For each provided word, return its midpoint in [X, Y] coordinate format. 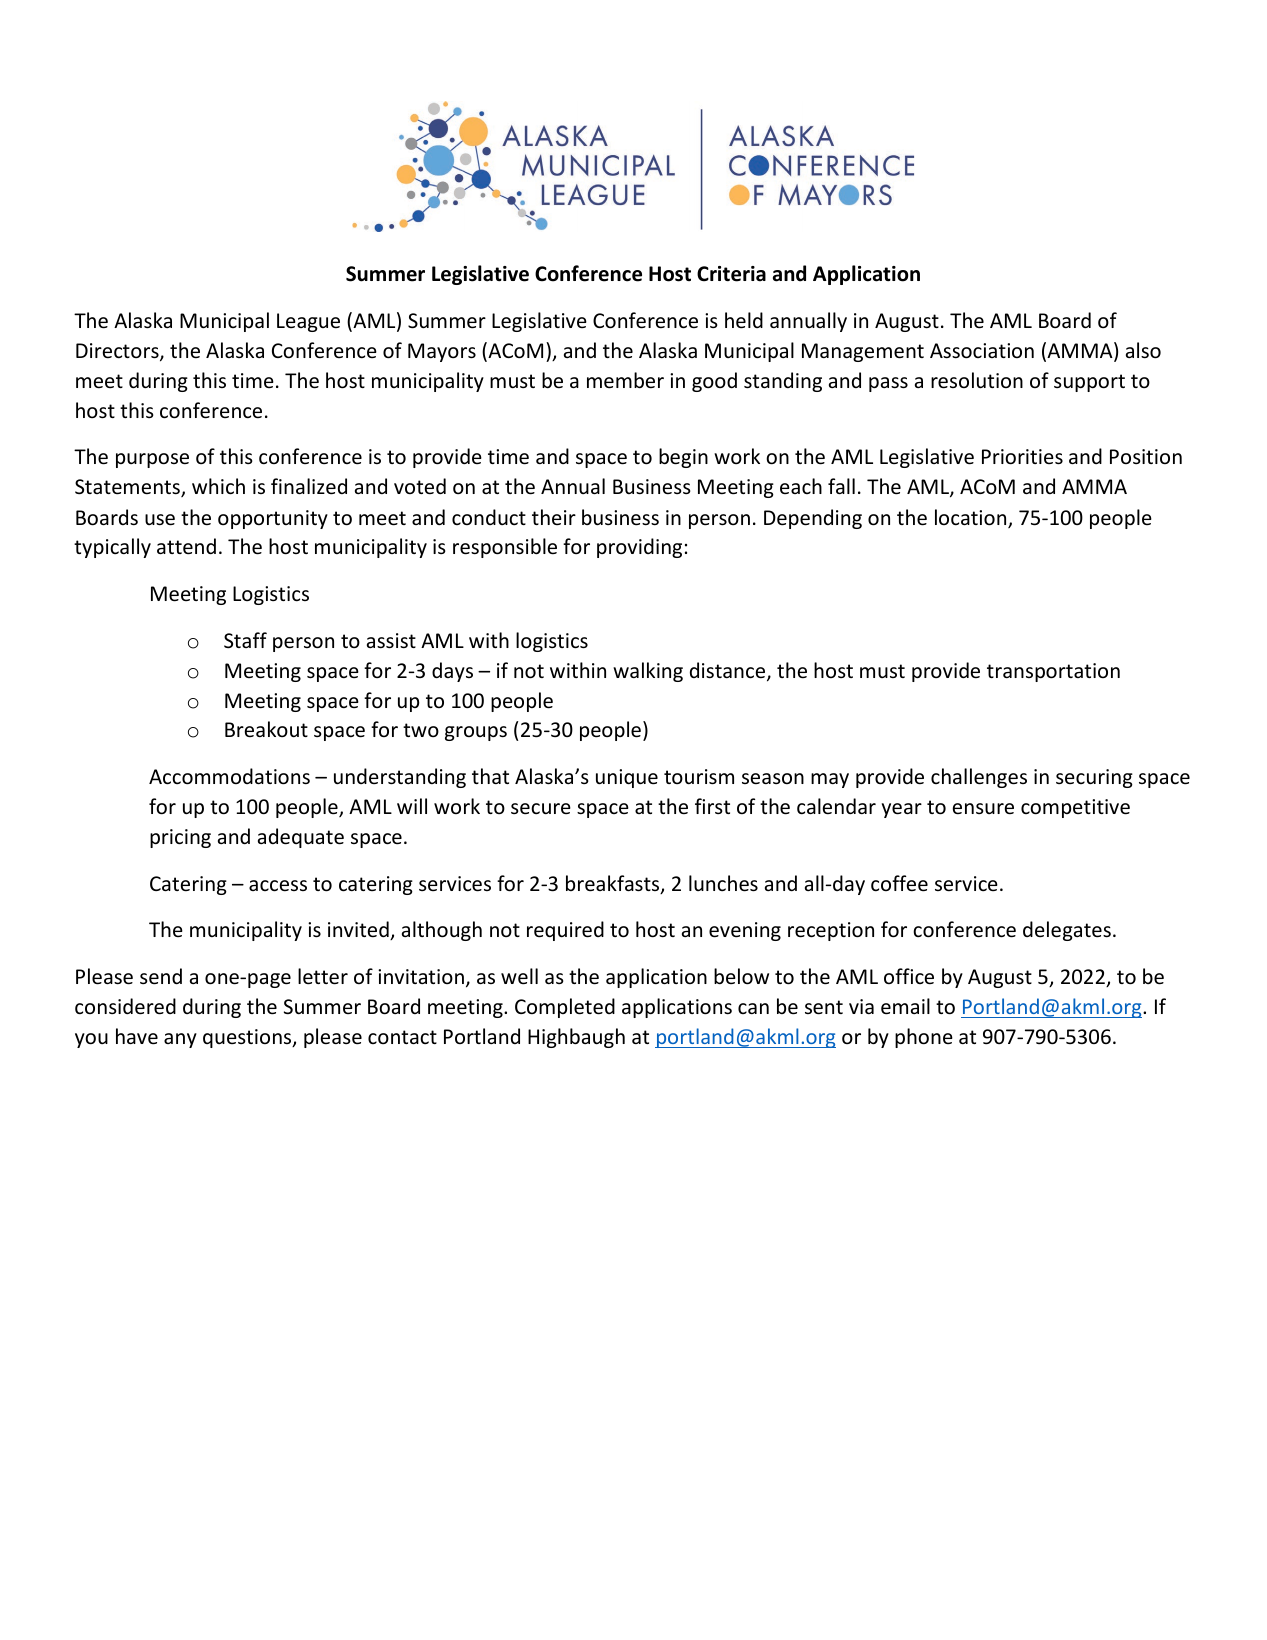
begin [683, 458]
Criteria [731, 274]
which [218, 486]
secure [541, 809]
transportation [1053, 672]
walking [648, 672]
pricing [180, 838]
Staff [245, 640]
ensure [983, 809]
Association [982, 351]
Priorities [1022, 457]
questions [248, 1038]
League [308, 322]
